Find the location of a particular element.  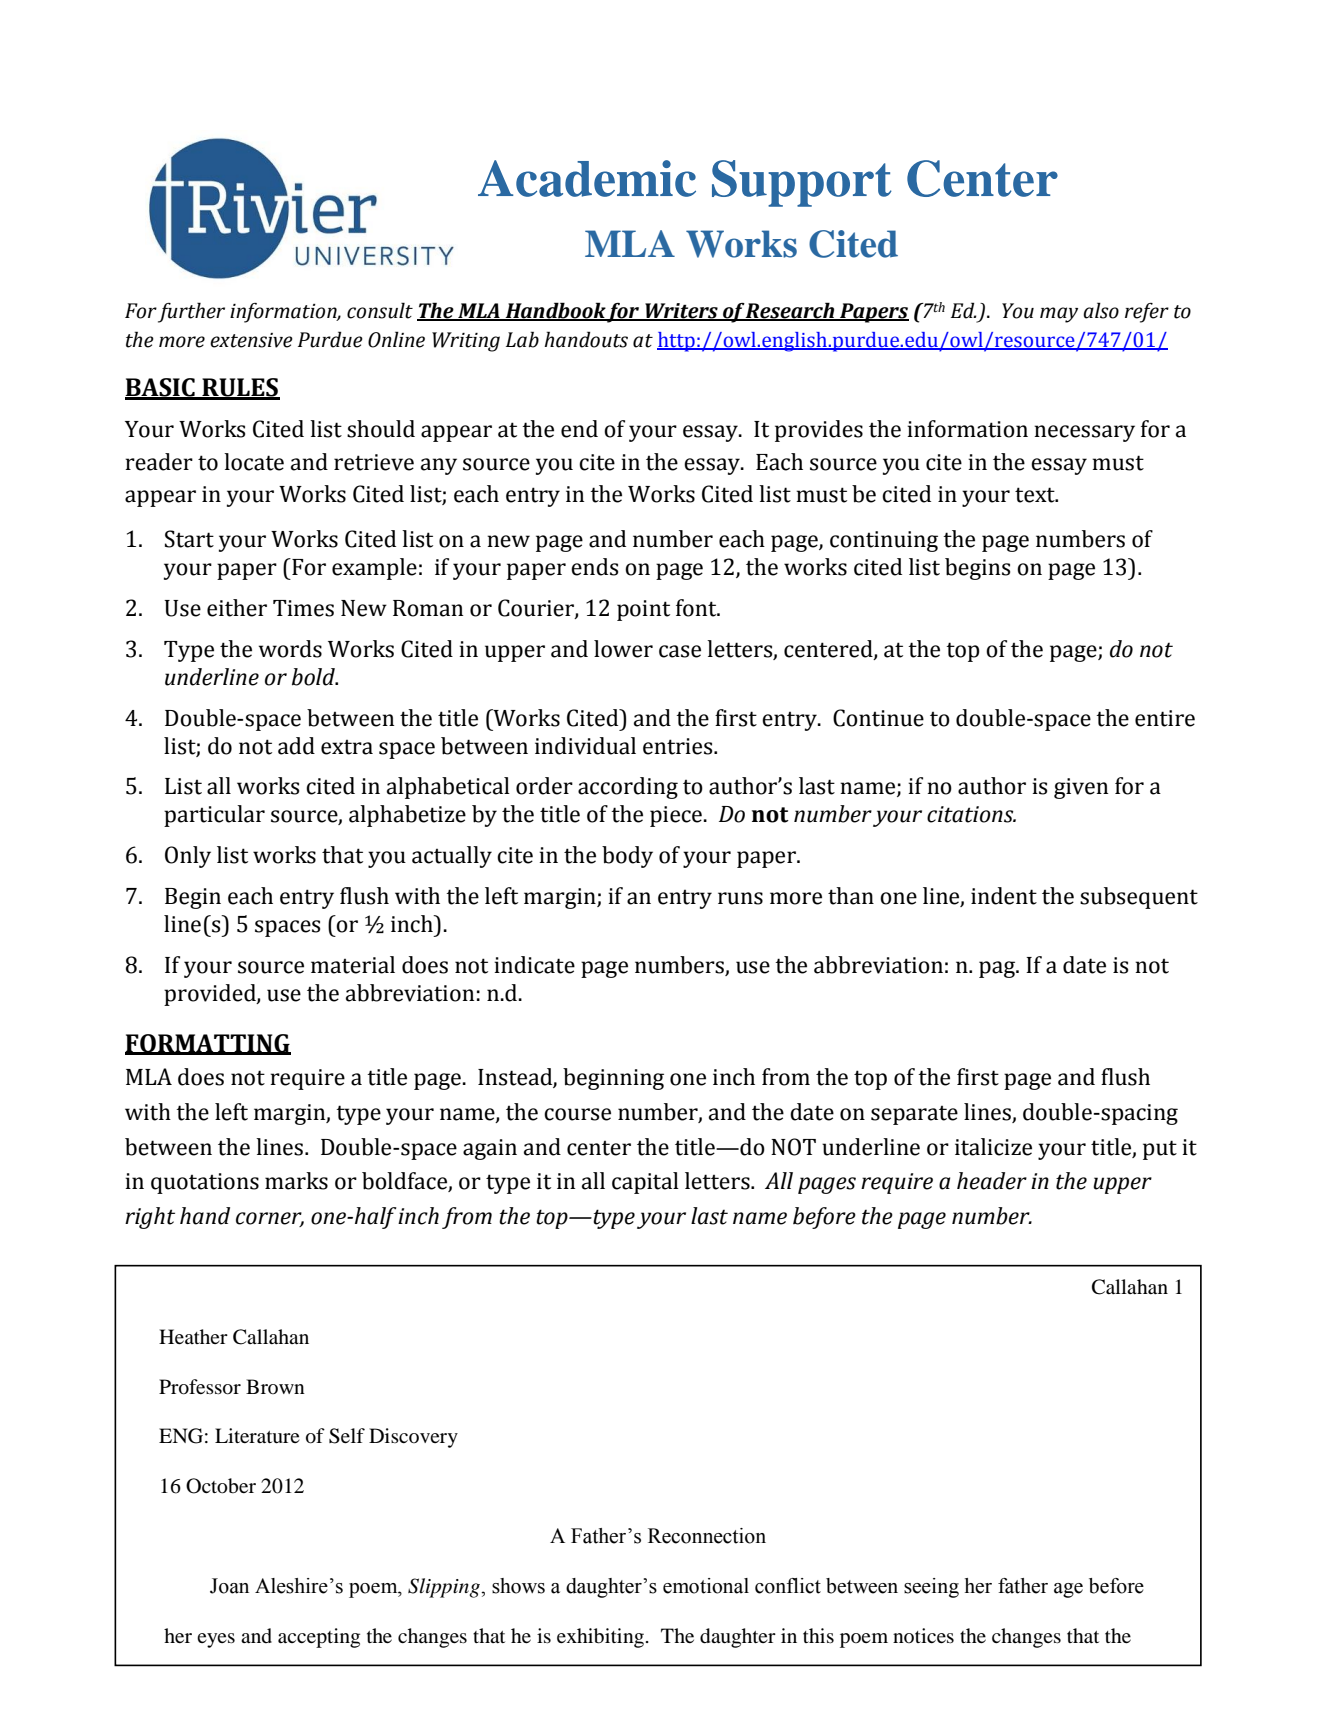

Joan is located at coordinates (229, 1586).
